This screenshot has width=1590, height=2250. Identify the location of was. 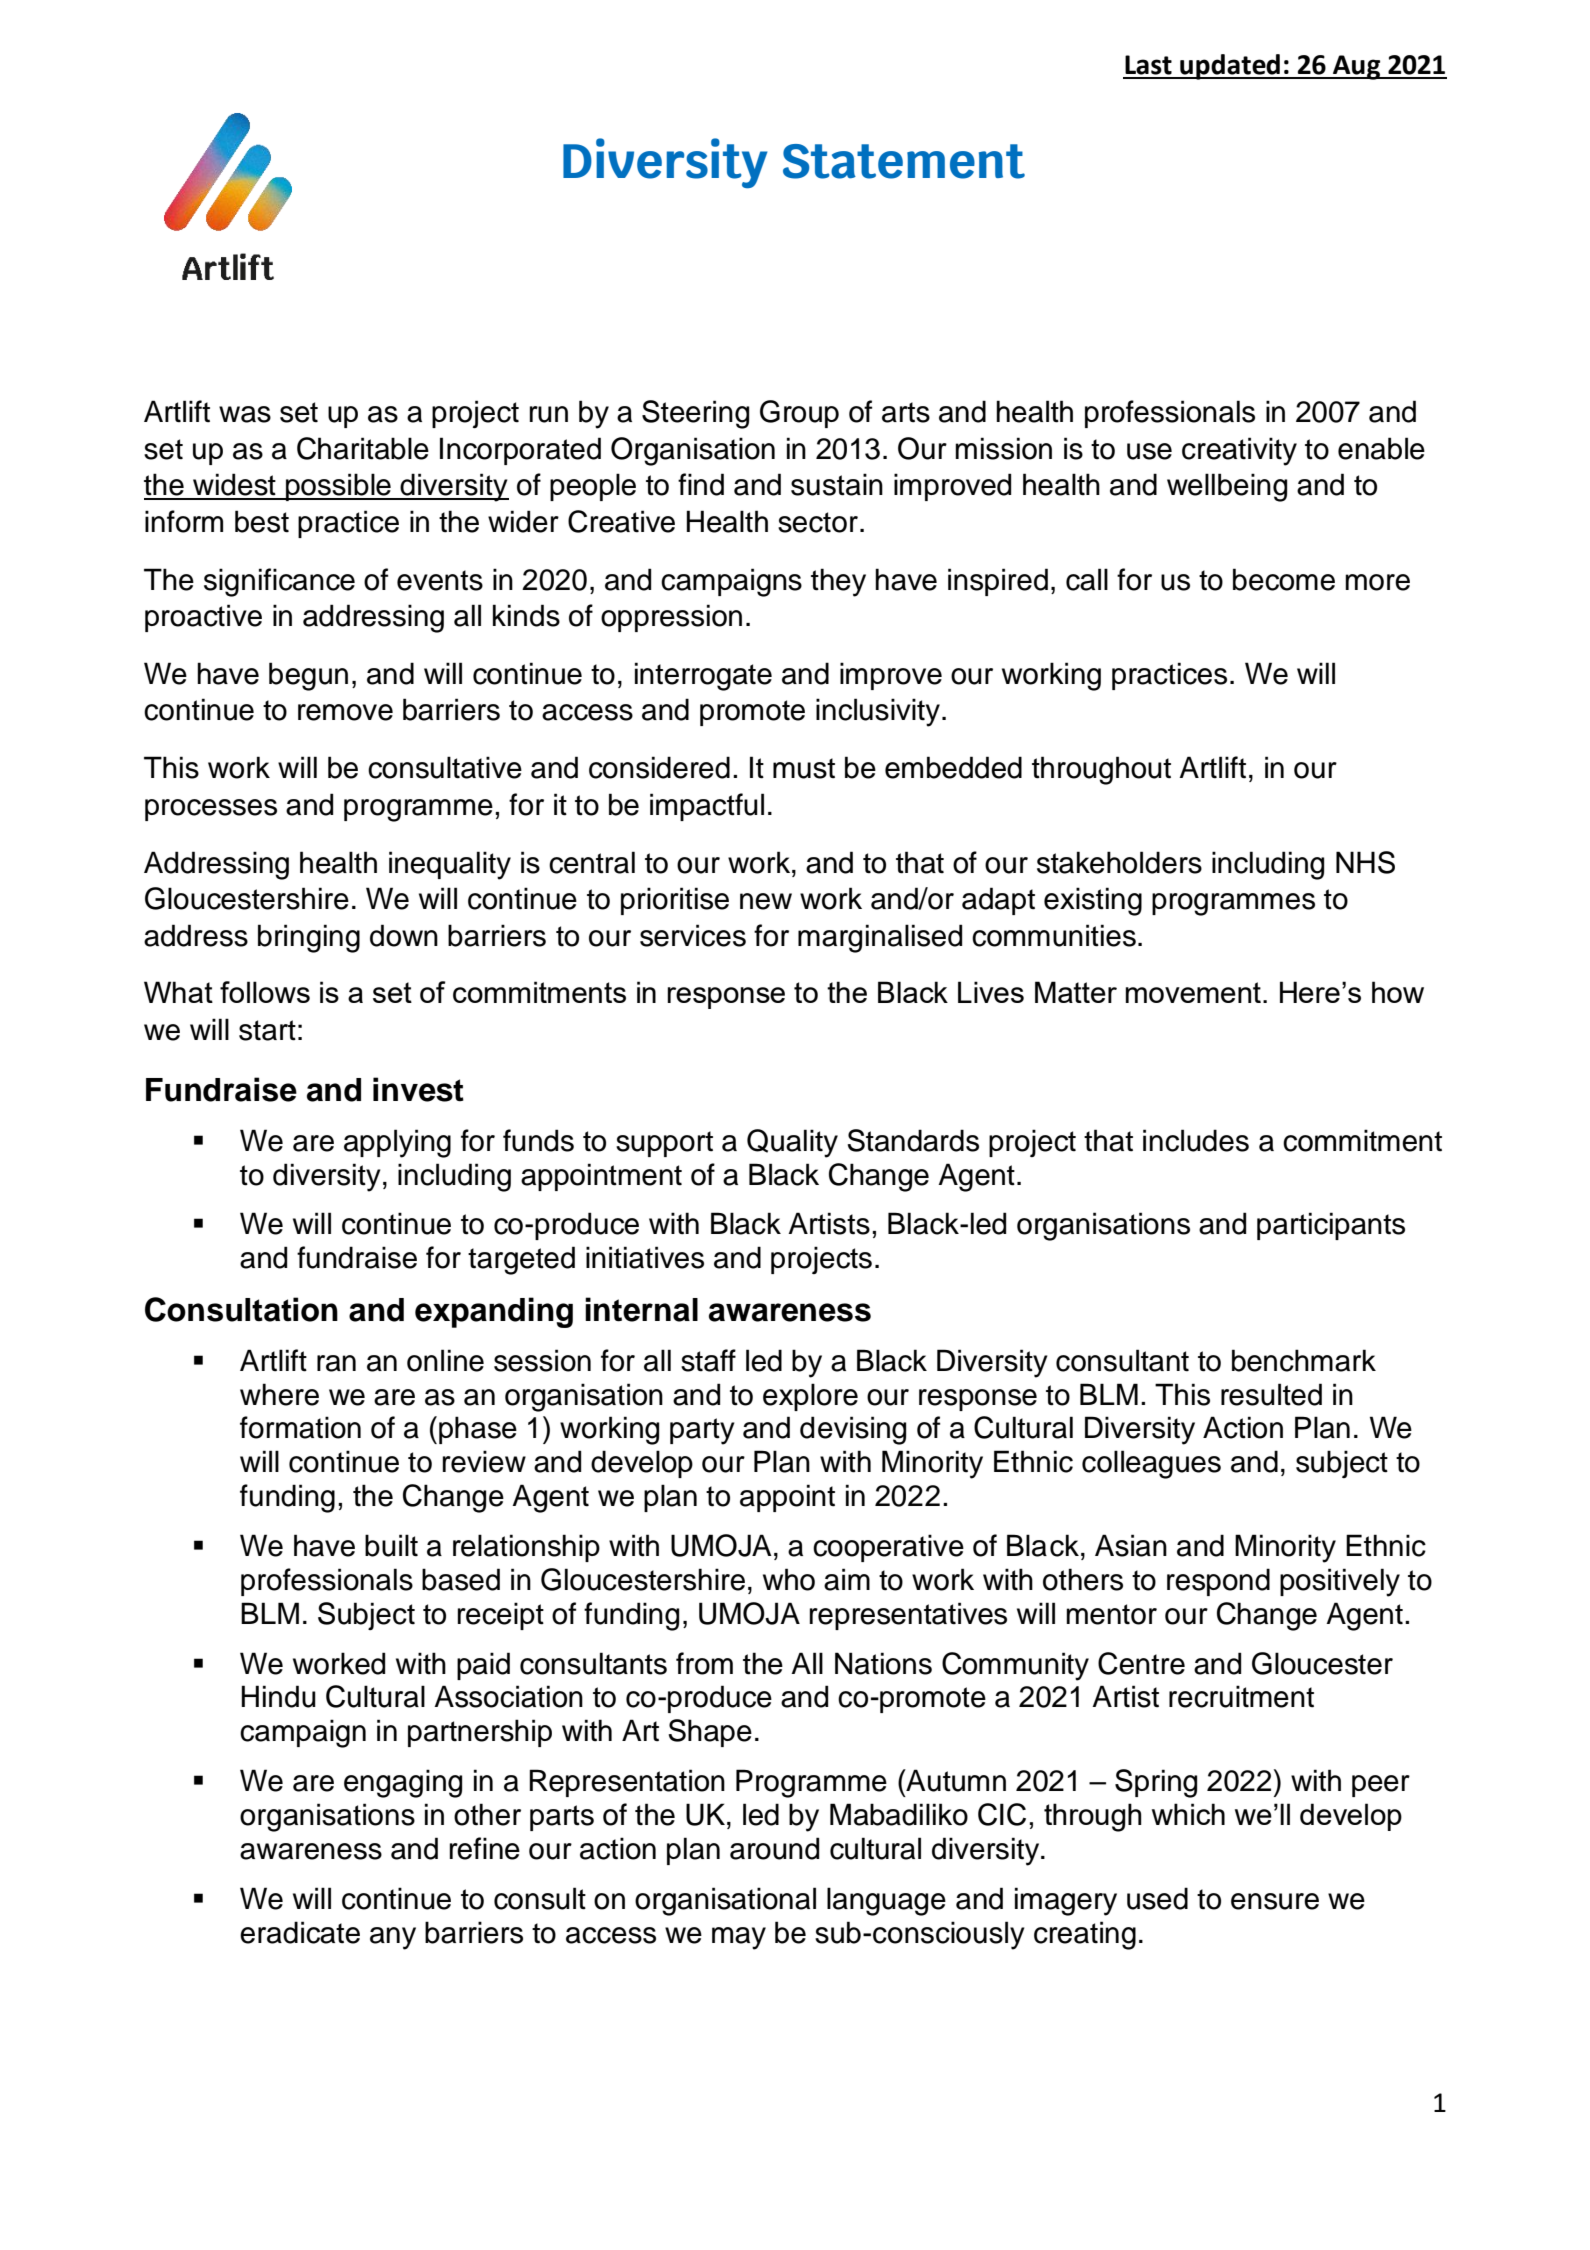
(245, 414).
